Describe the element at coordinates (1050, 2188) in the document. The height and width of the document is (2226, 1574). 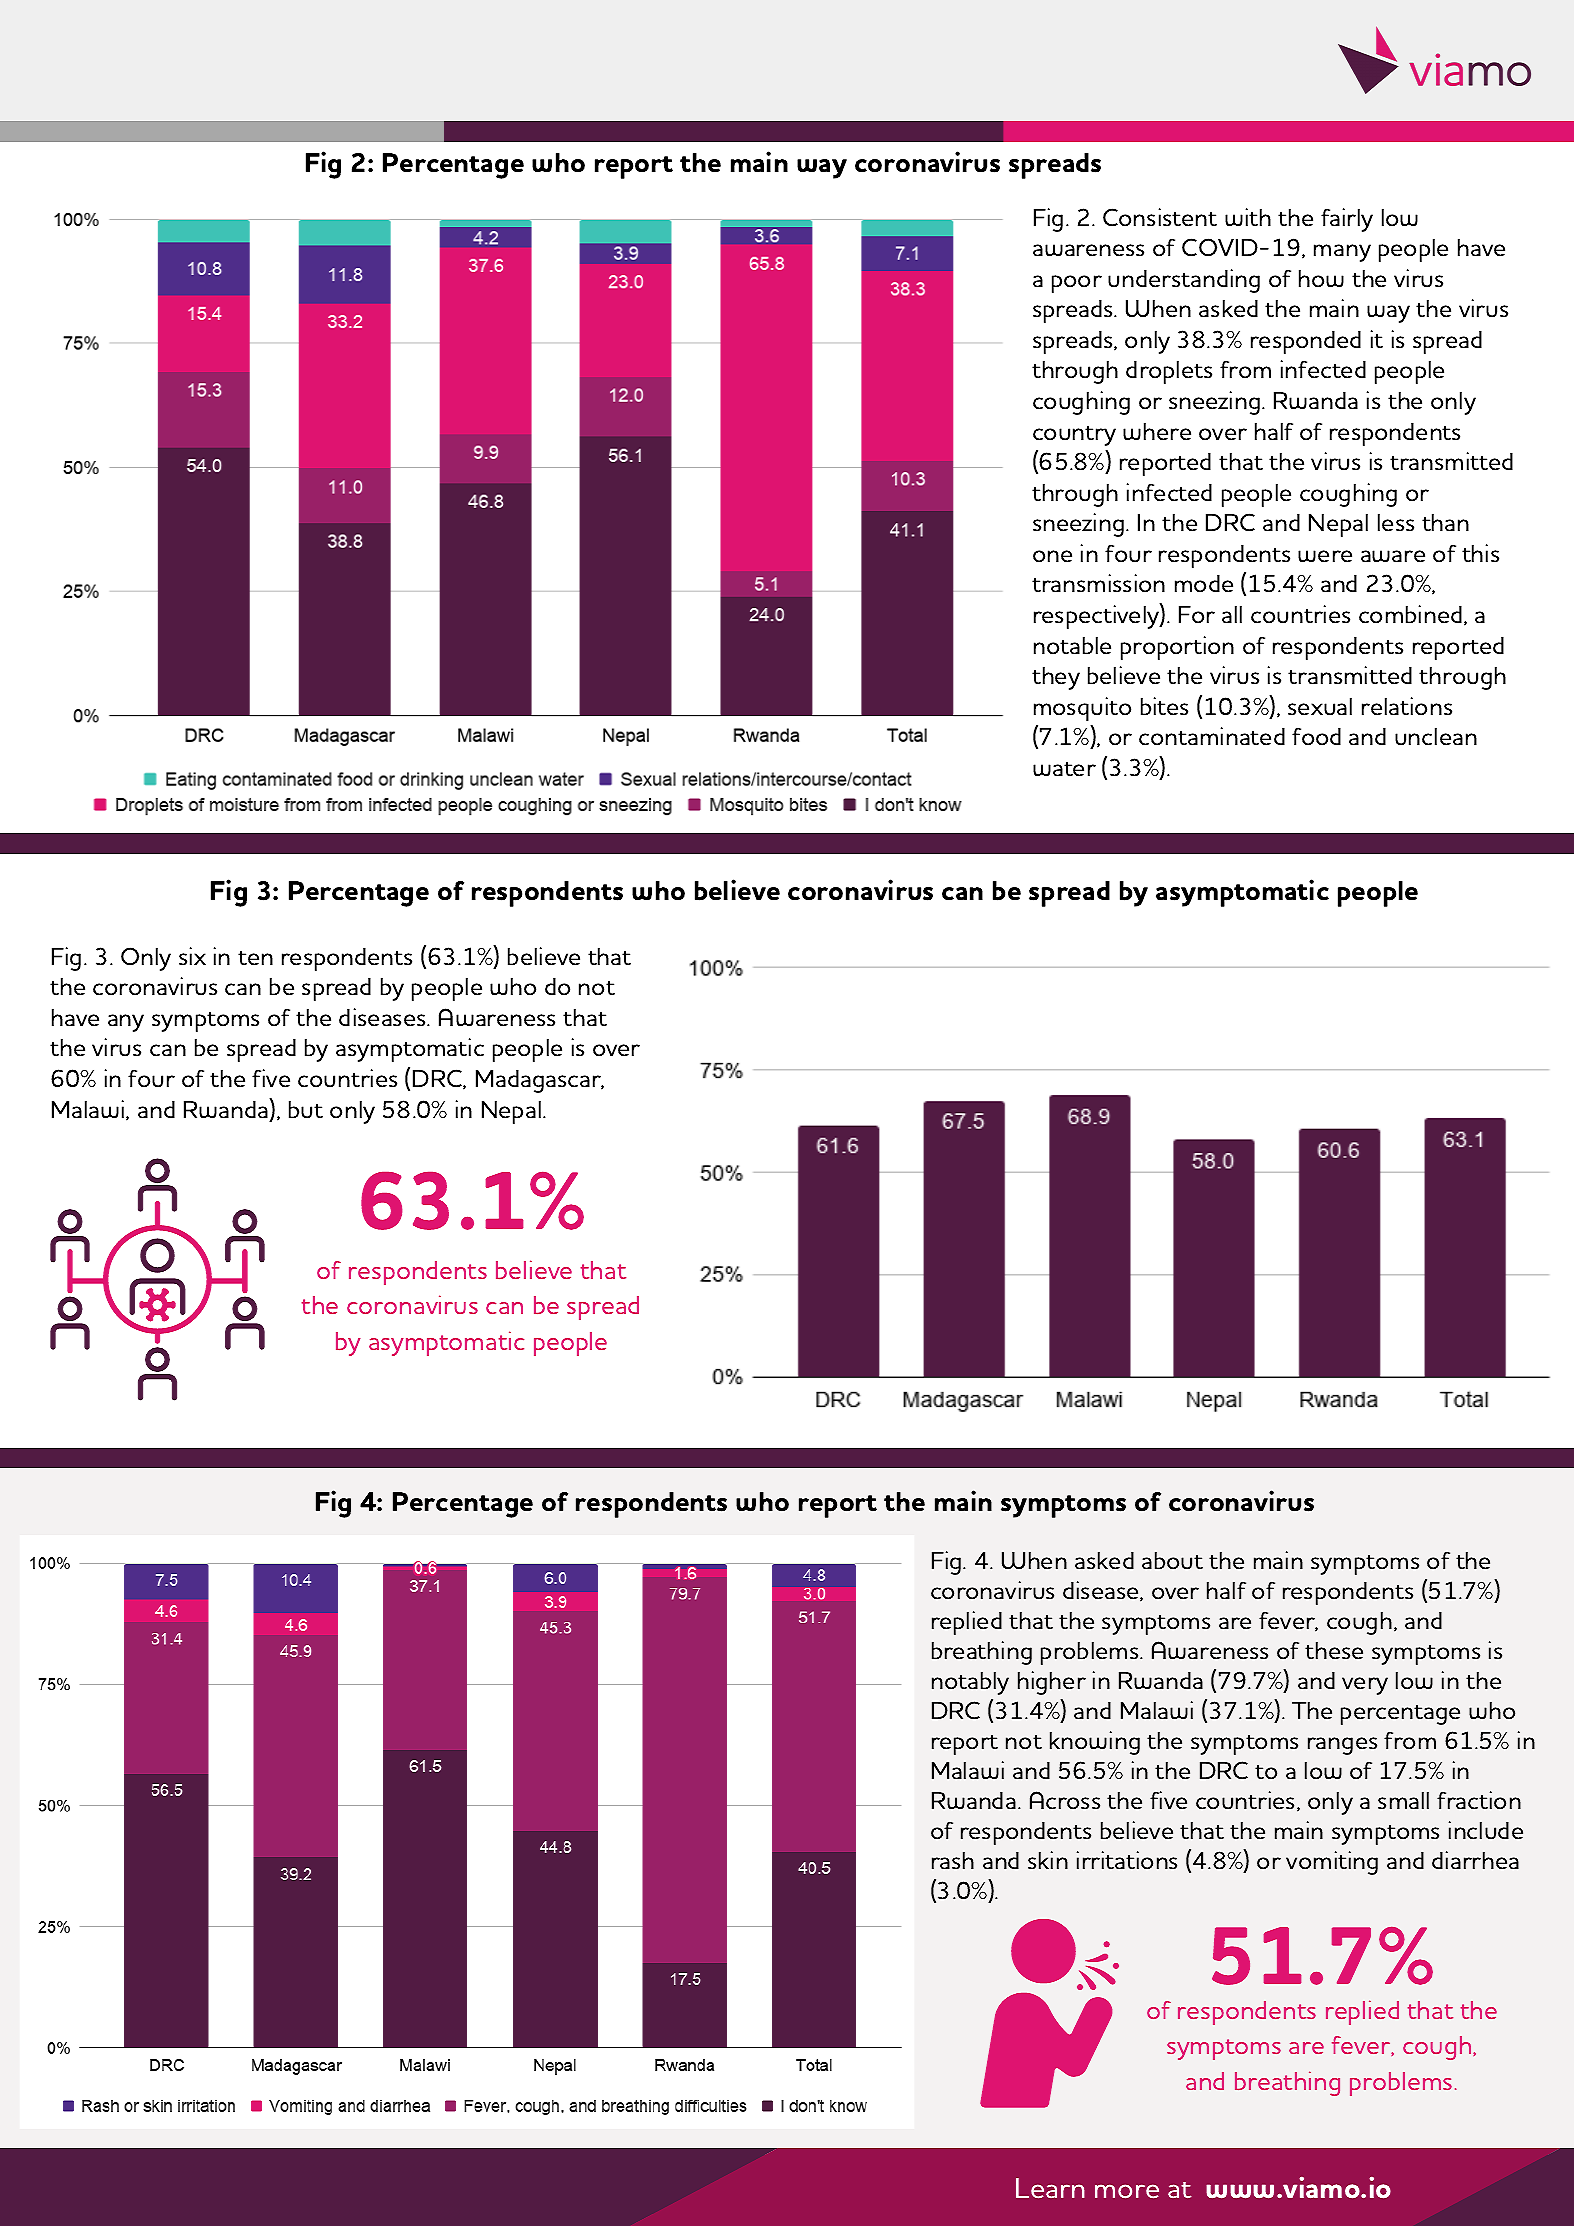
I see `Learn` at that location.
